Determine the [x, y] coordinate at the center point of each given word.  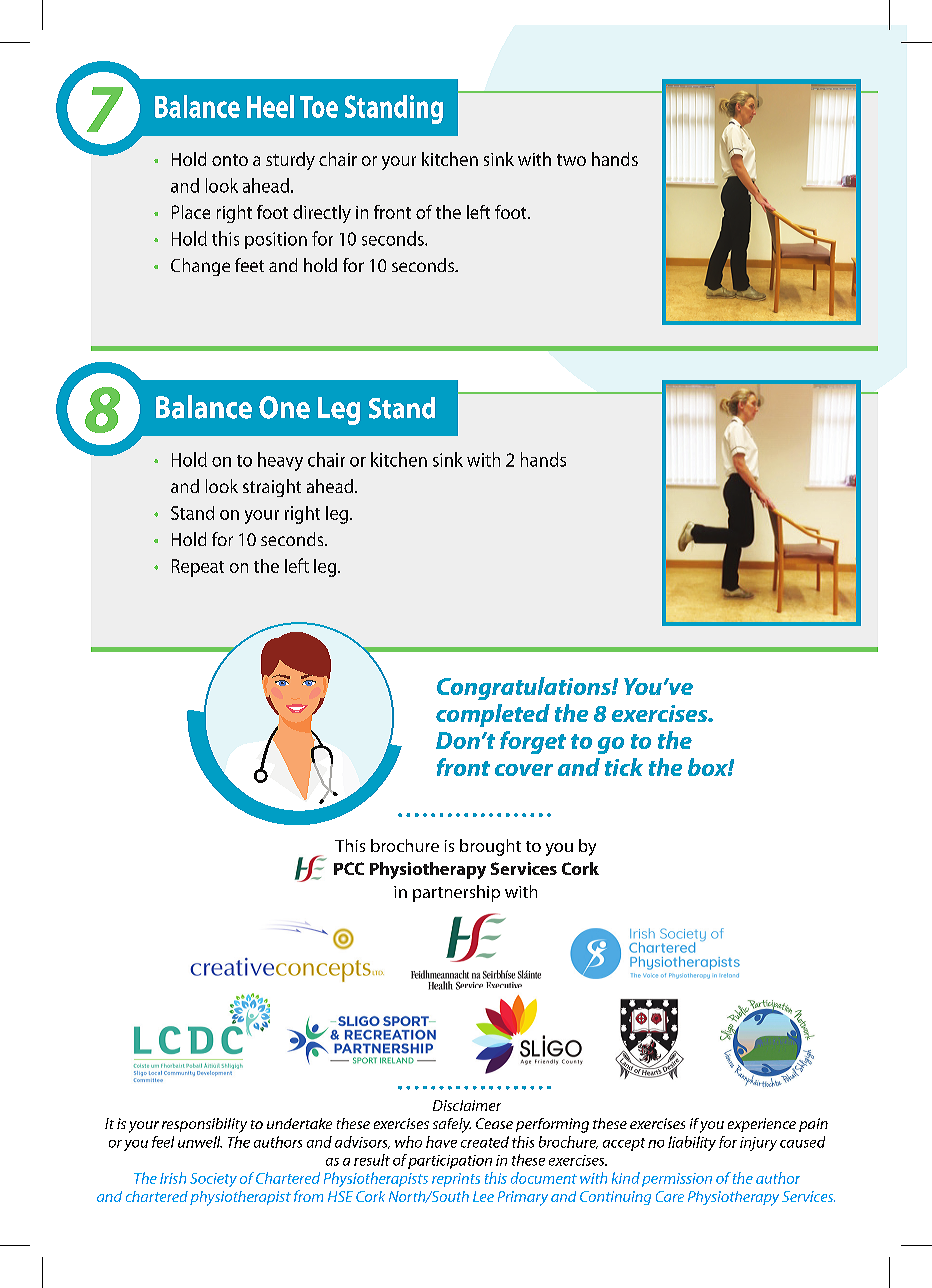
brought [490, 847]
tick [624, 767]
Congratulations [525, 688]
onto [230, 160]
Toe [319, 107]
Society [213, 1180]
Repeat [198, 568]
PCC [349, 868]
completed [493, 715]
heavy [280, 461]
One [284, 407]
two [571, 160]
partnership [456, 893]
